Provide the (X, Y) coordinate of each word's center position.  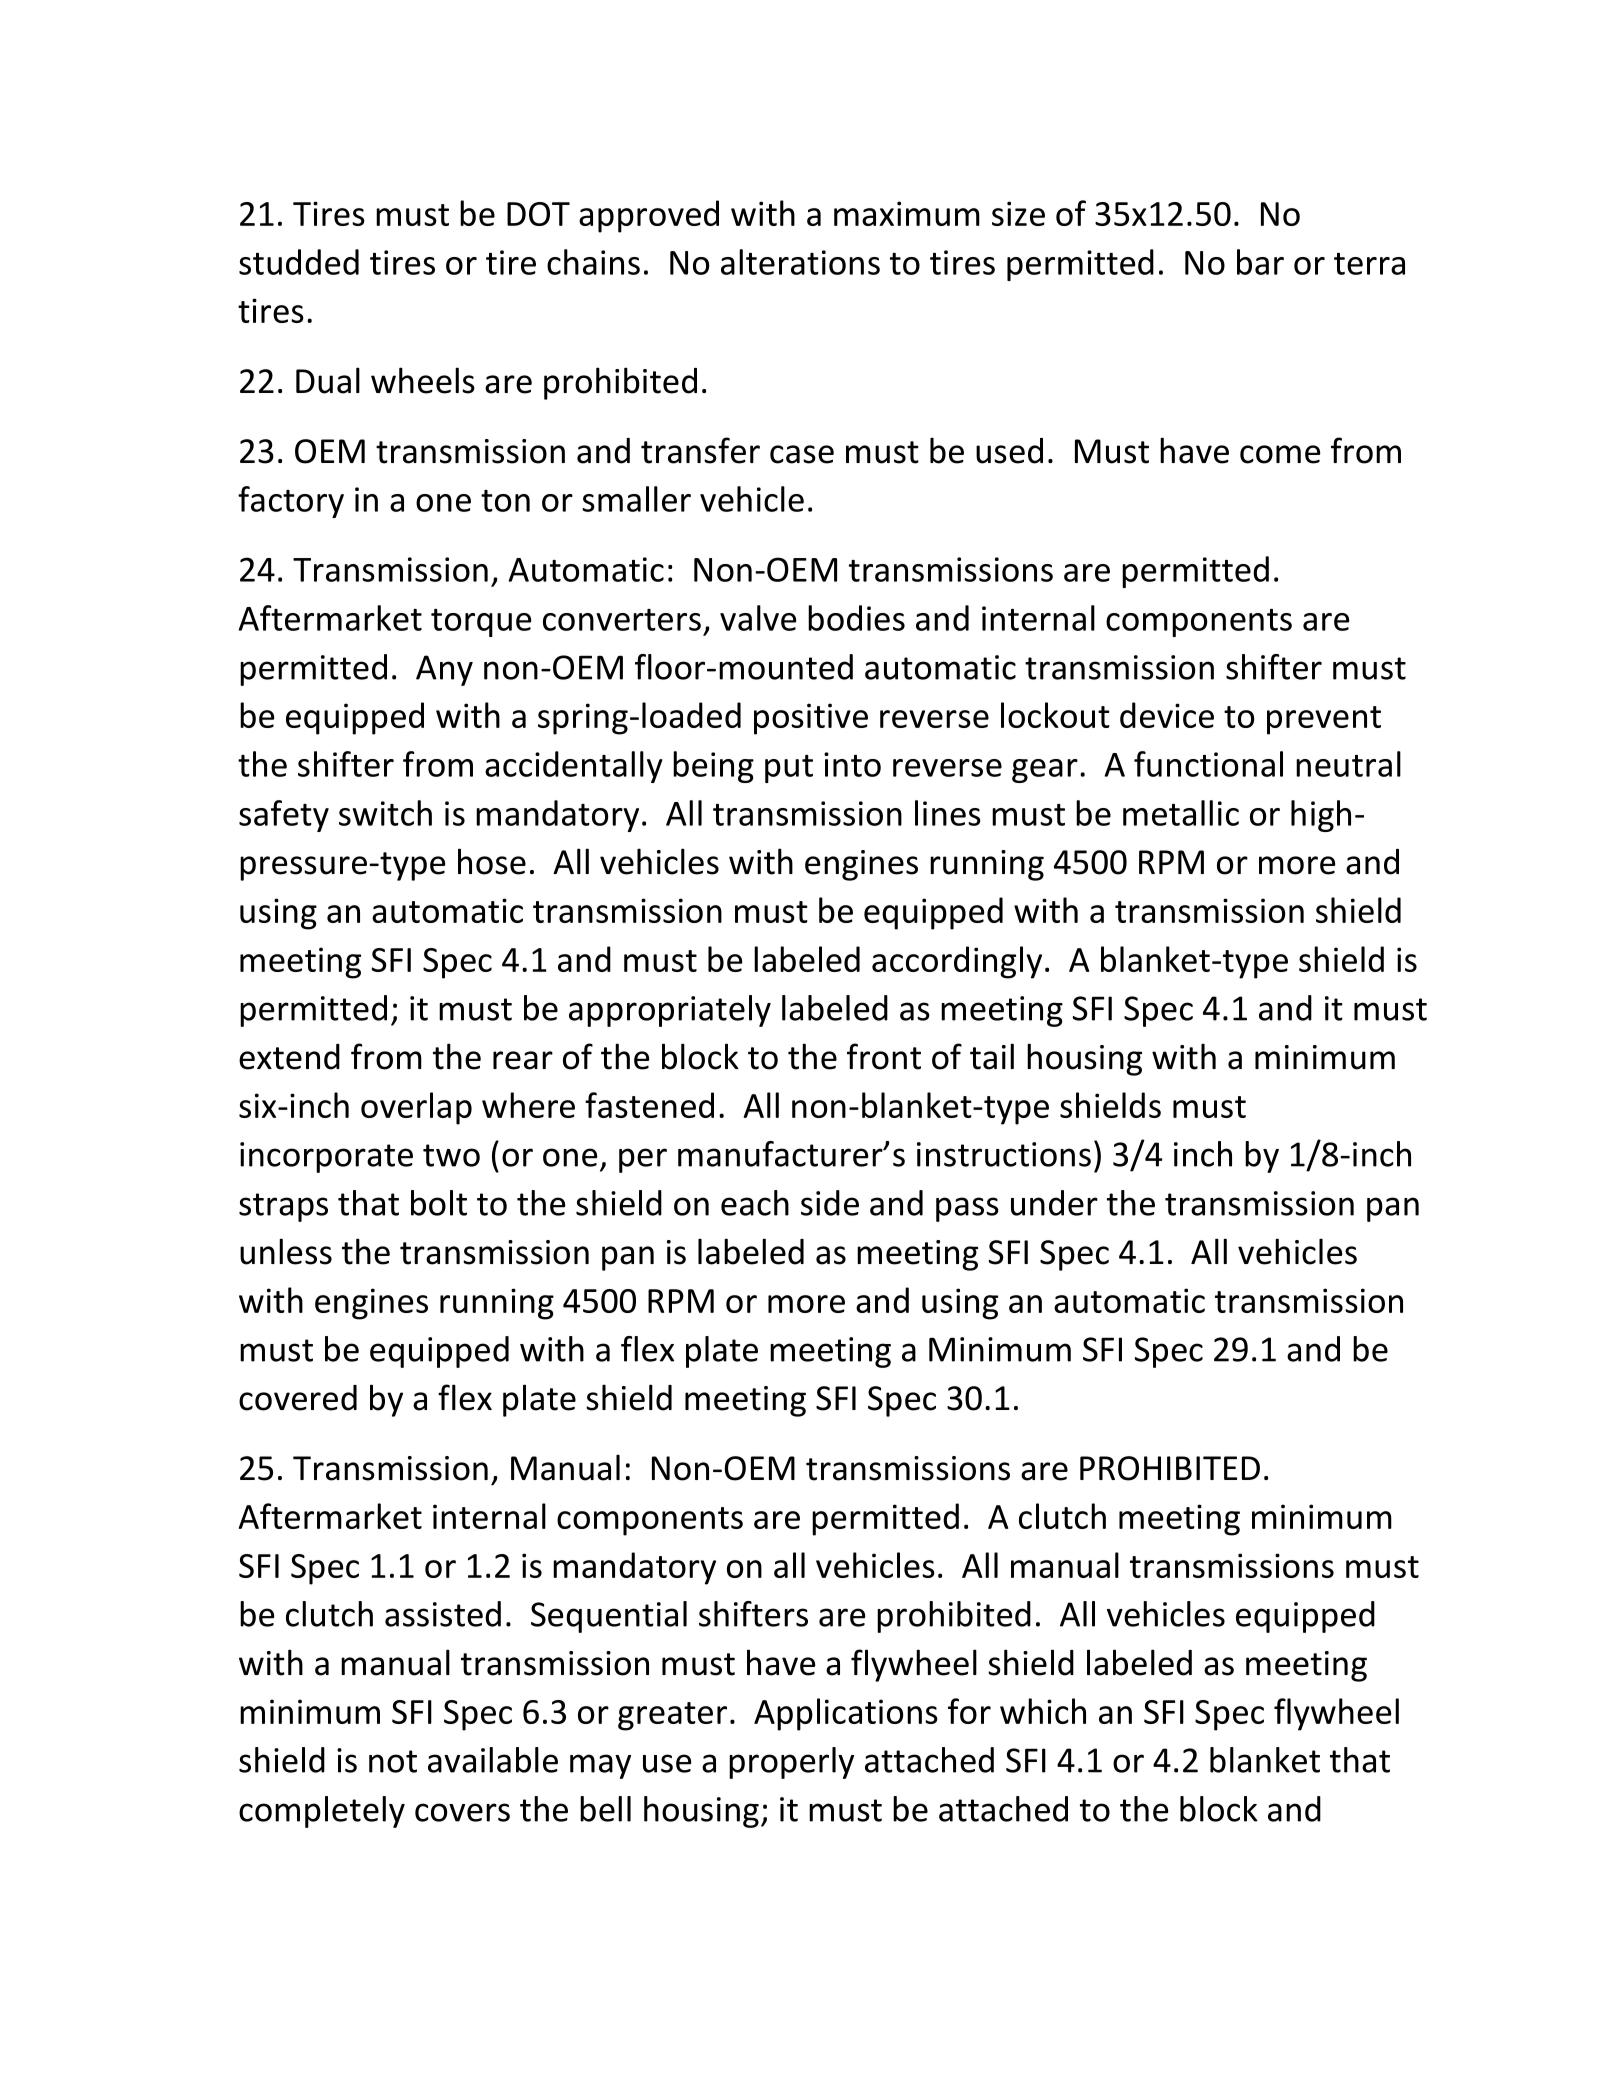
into (852, 764)
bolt (439, 1203)
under (1054, 1203)
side (830, 1203)
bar (1260, 262)
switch (385, 813)
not (393, 1761)
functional (1208, 764)
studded (299, 262)
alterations (800, 262)
